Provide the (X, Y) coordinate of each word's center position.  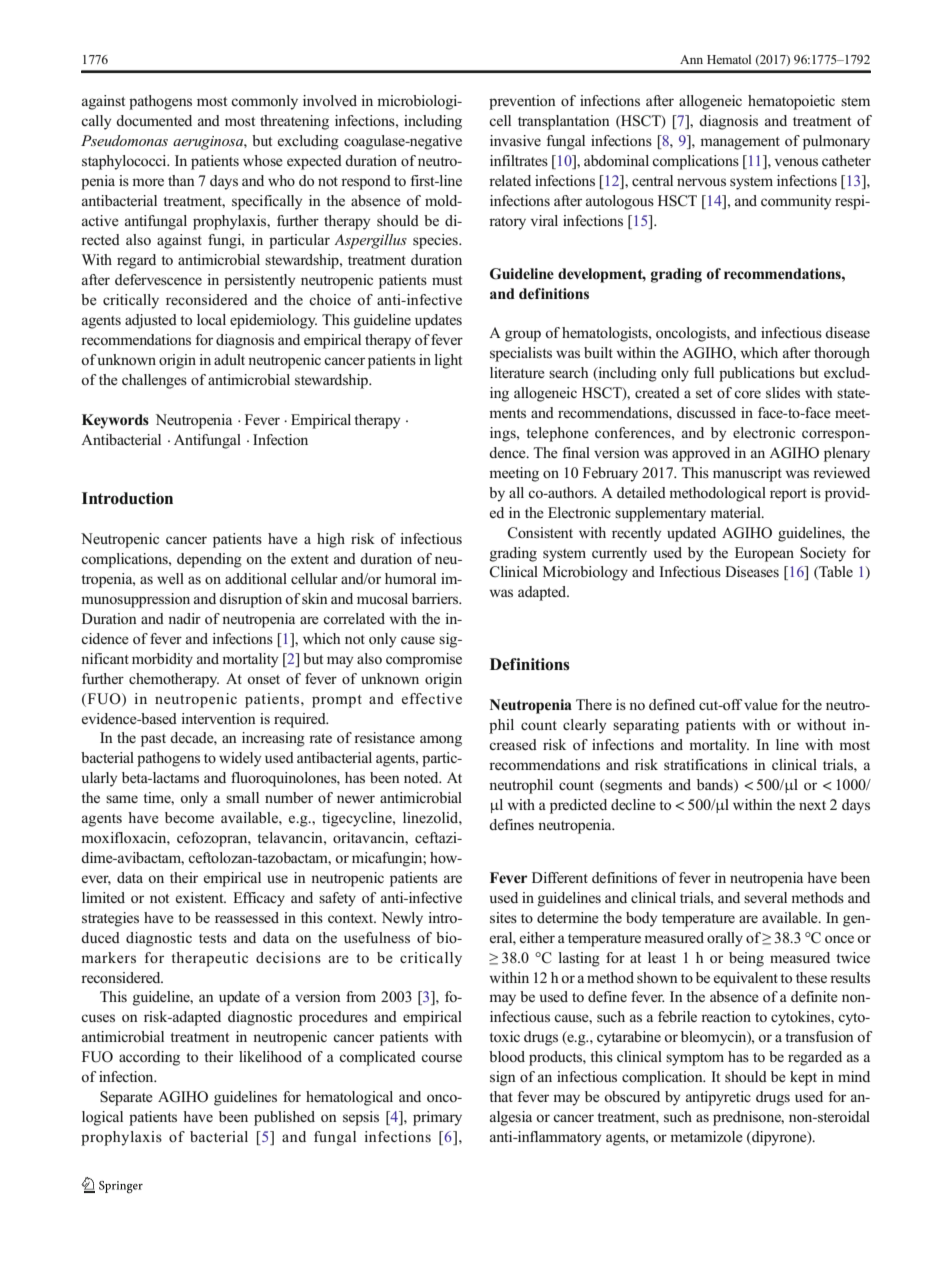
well (170, 578)
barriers (436, 599)
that (501, 1096)
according (149, 1058)
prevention (522, 102)
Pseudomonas (124, 140)
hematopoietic (791, 102)
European (764, 554)
